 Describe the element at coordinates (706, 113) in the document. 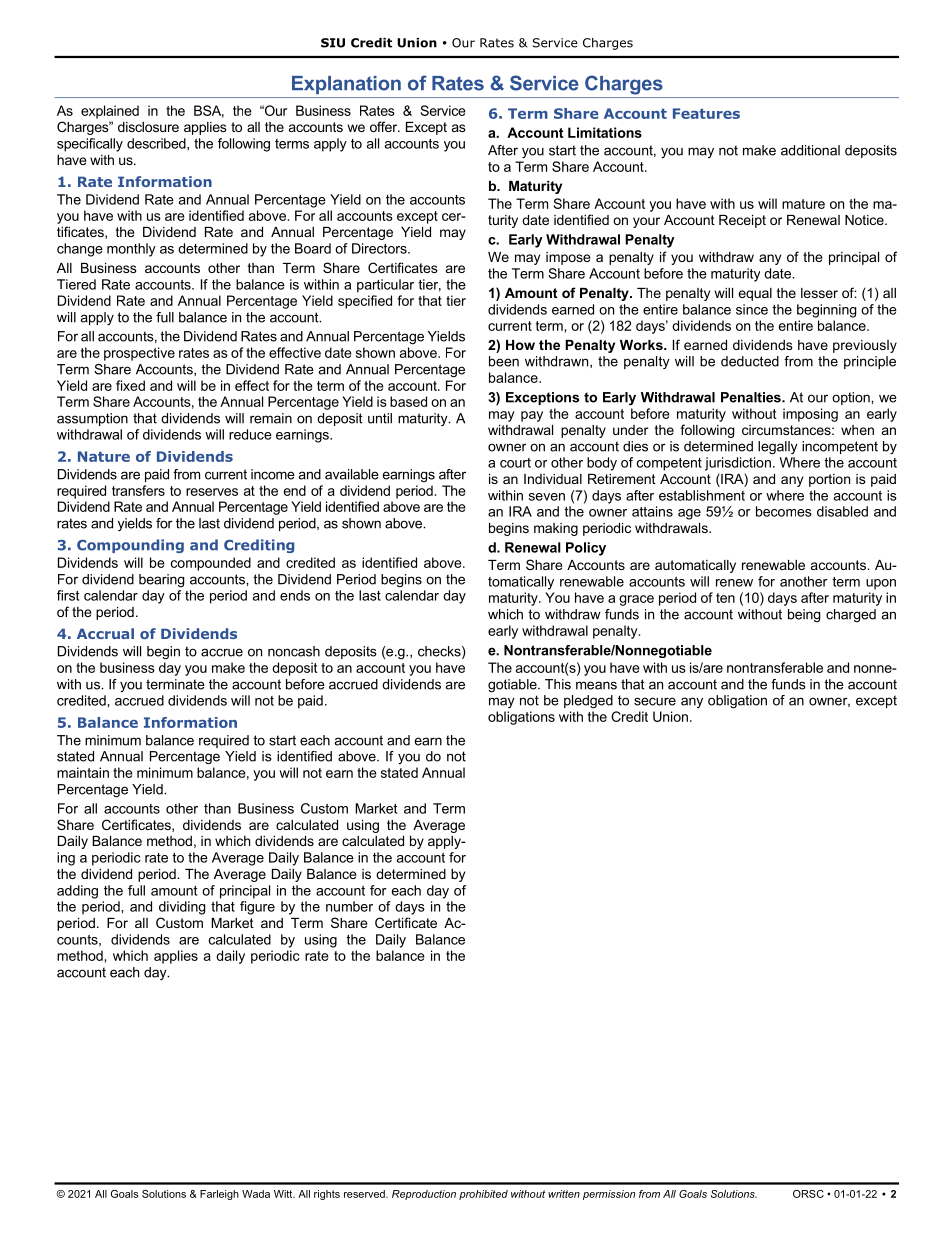

I see `Features` at that location.
